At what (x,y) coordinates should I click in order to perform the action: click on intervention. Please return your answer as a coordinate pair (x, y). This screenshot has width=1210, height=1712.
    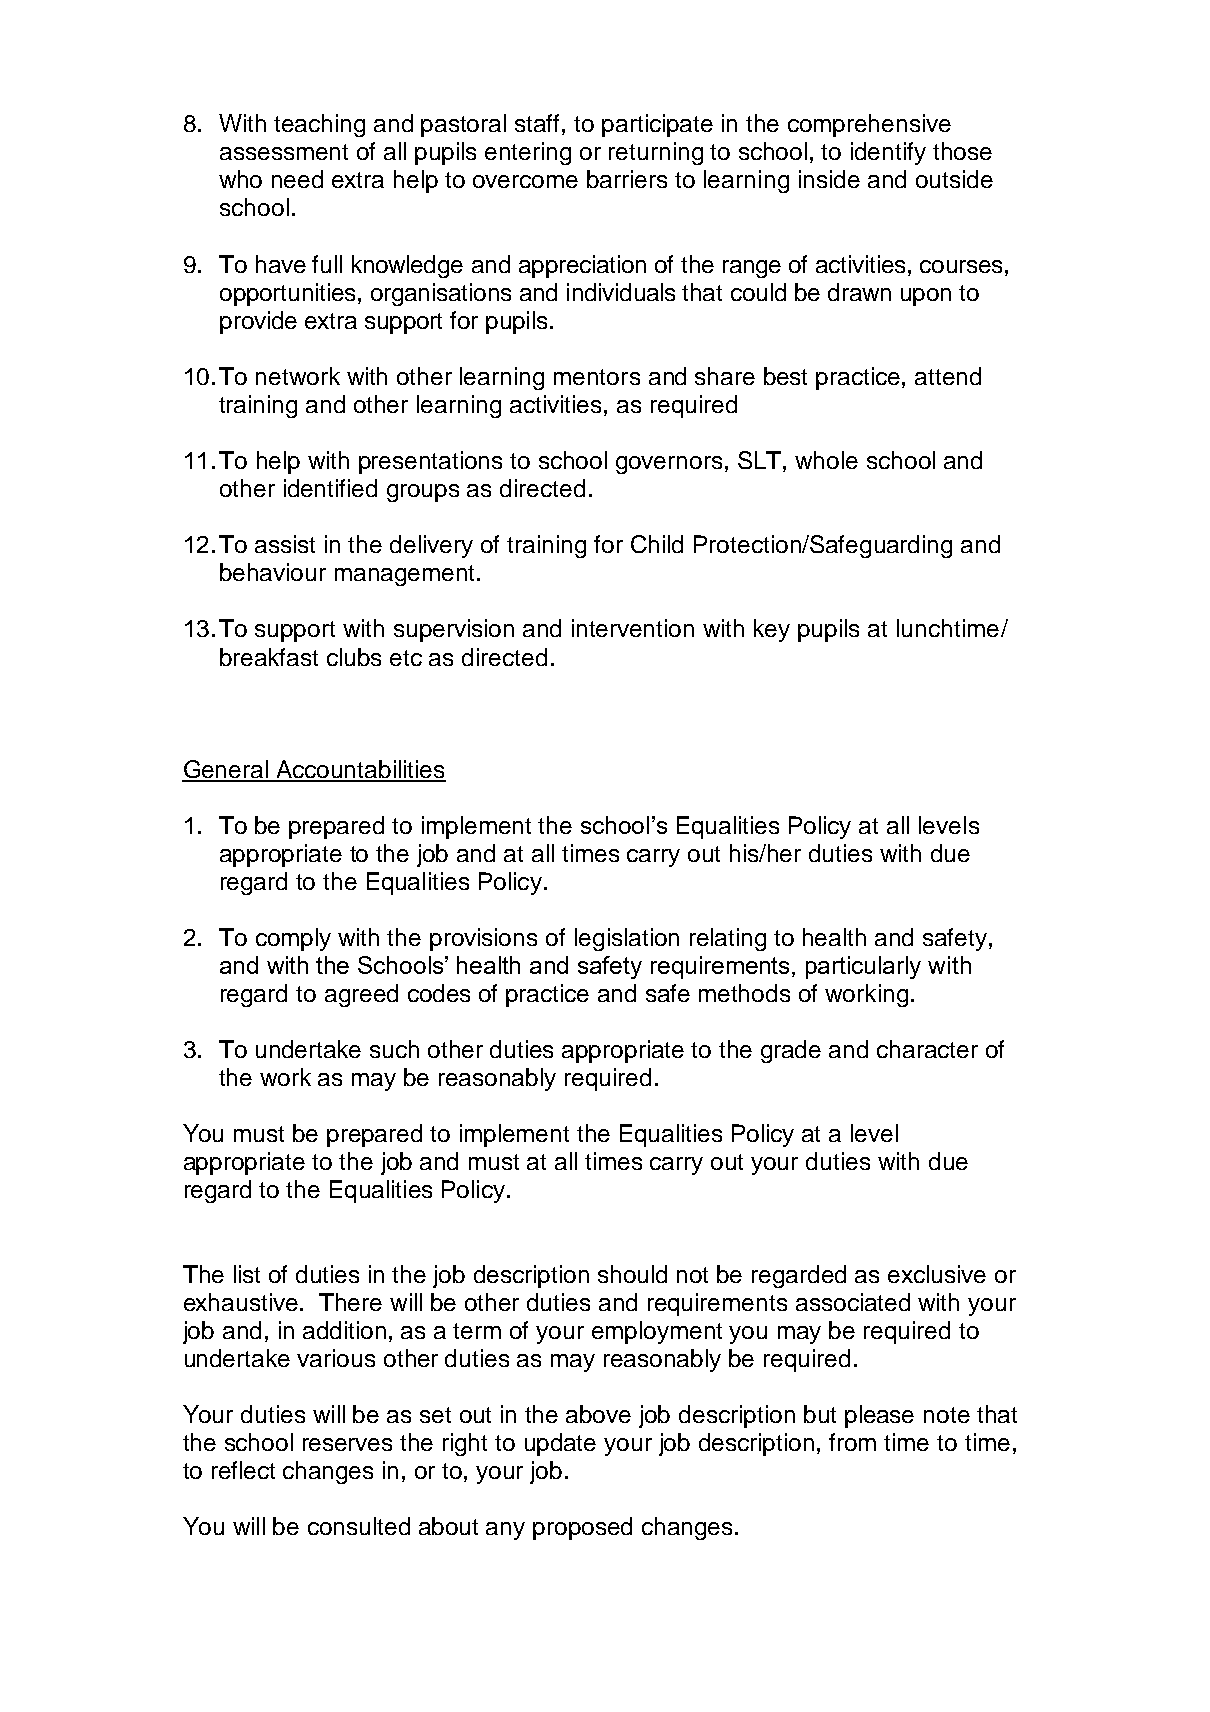
    Looking at the image, I should click on (633, 628).
